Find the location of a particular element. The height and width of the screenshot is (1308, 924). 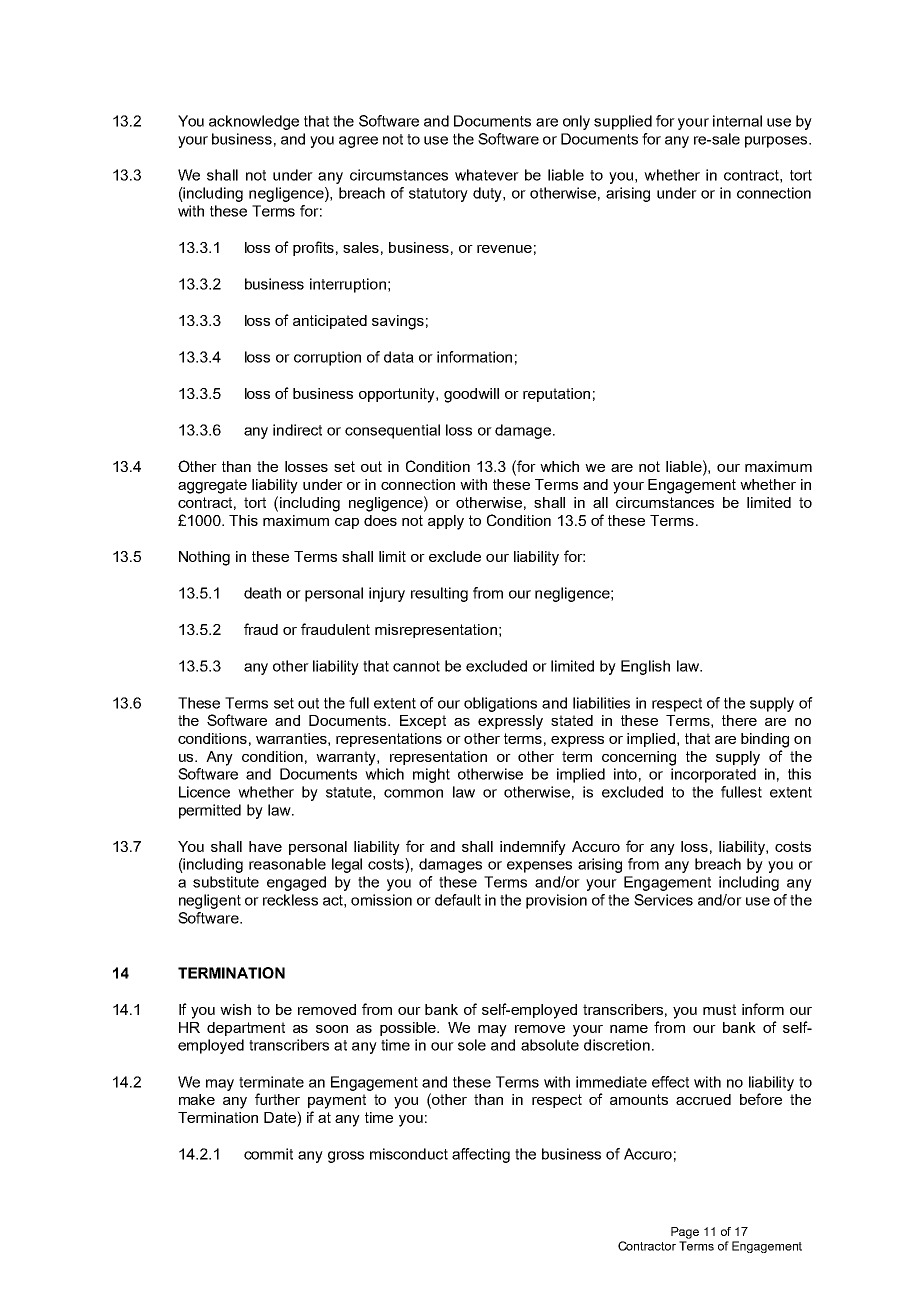

English is located at coordinates (645, 667).
